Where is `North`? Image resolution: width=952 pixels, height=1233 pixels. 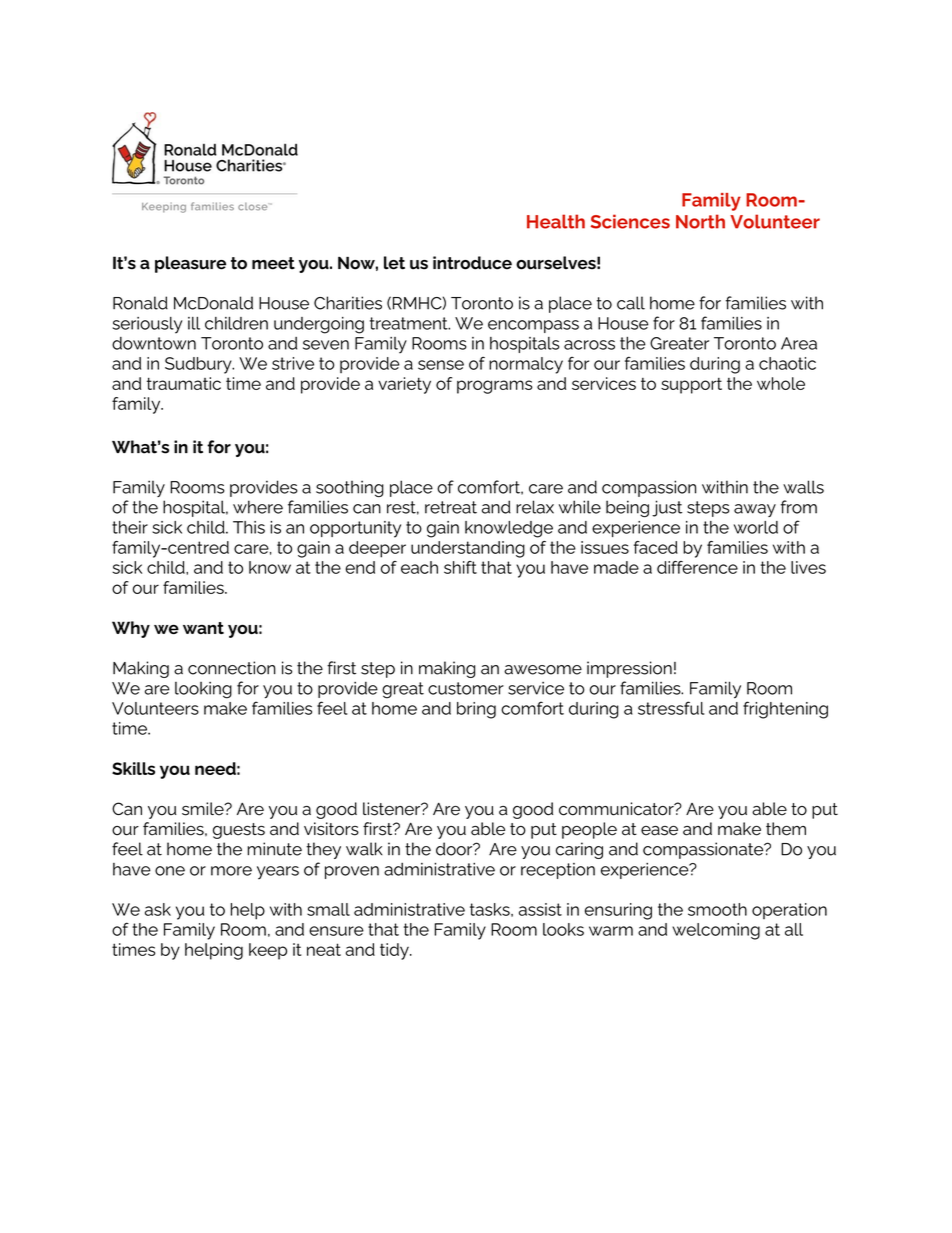
North is located at coordinates (700, 221).
